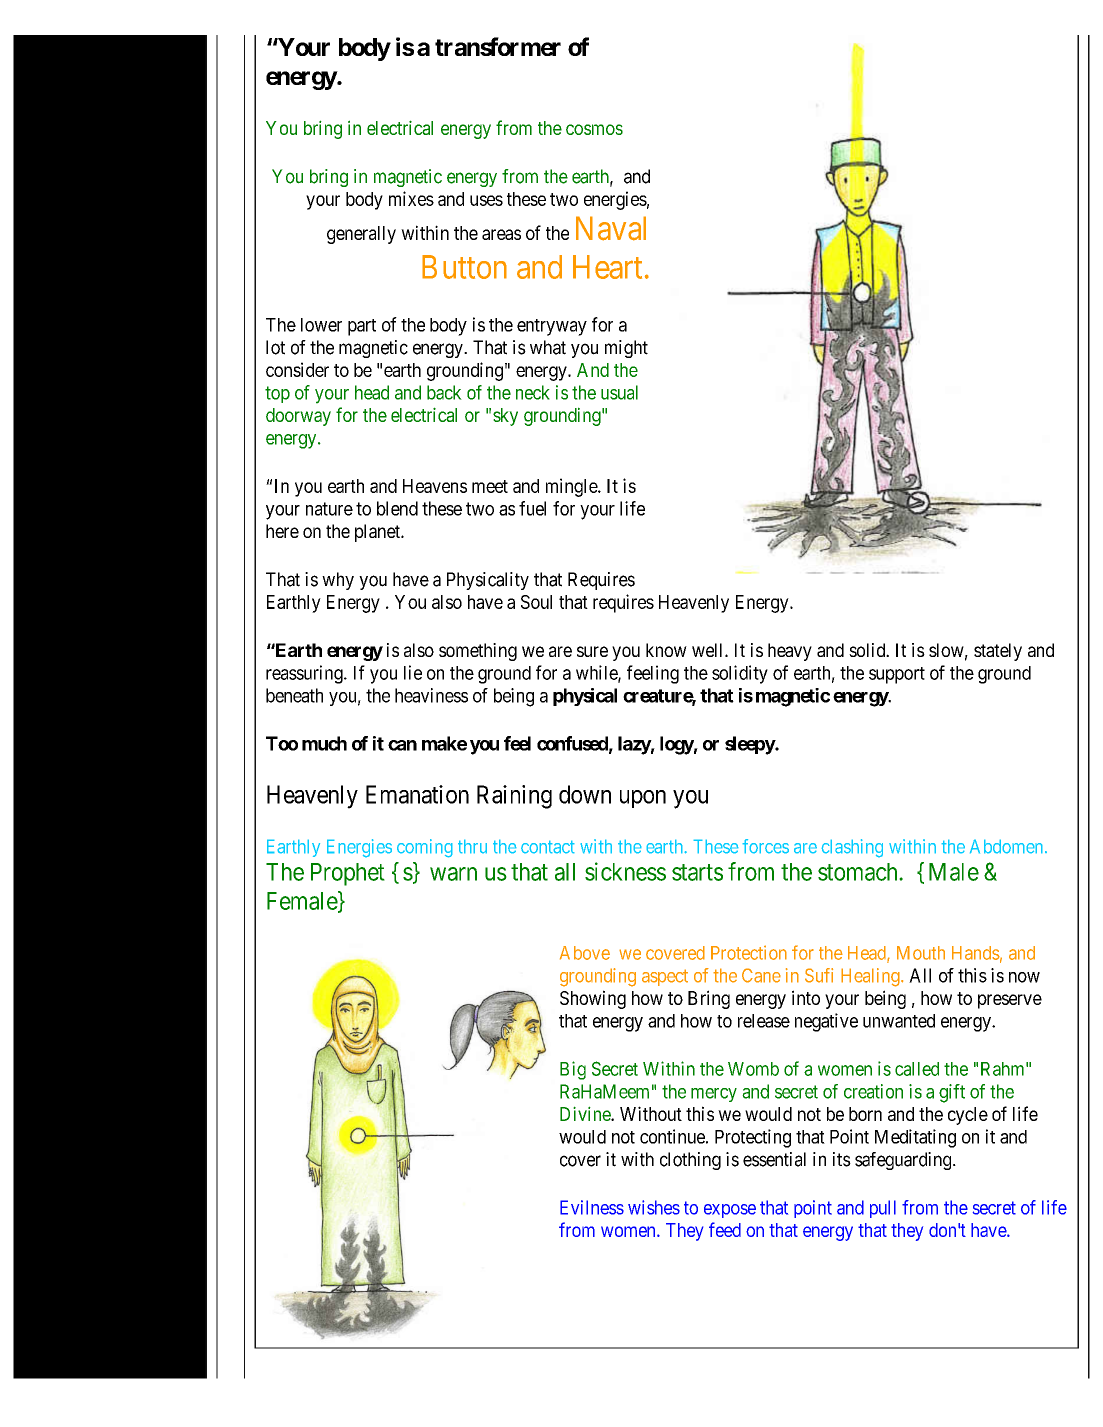 This screenshot has width=1103, height=1427. Describe the element at coordinates (611, 228) in the screenshot. I see `Naval` at that location.
